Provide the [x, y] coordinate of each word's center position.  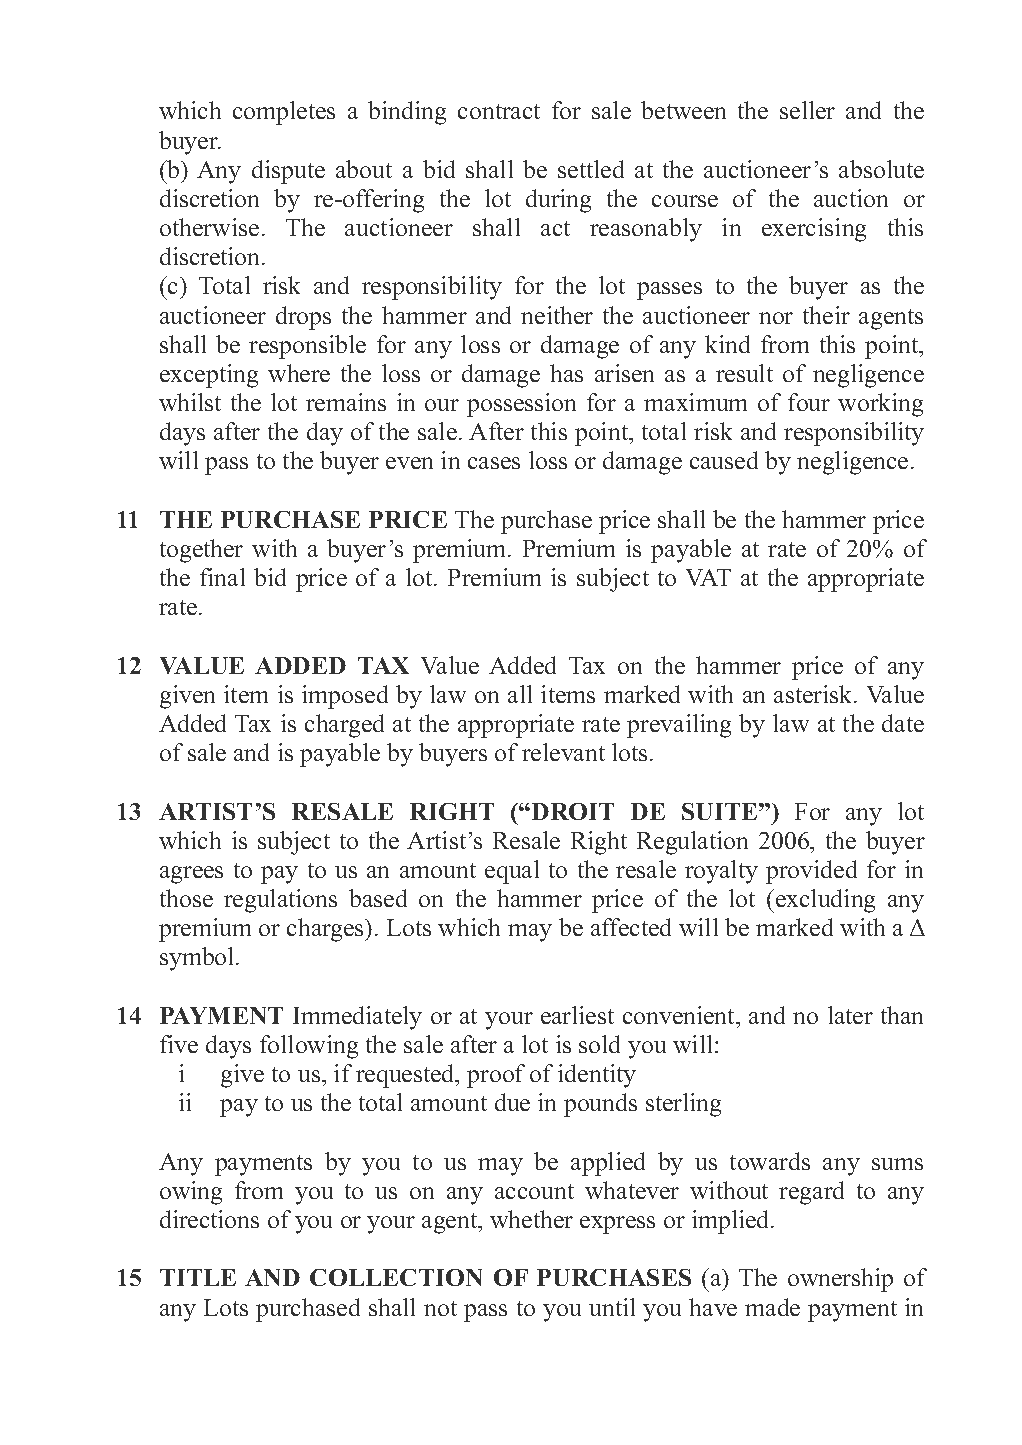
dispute [288, 172]
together [201, 551]
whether [531, 1219]
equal [512, 872]
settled [591, 169]
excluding [825, 901]
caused [724, 460]
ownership [840, 1280]
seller [807, 110]
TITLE [198, 1277]
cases [494, 463]
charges [326, 930]
